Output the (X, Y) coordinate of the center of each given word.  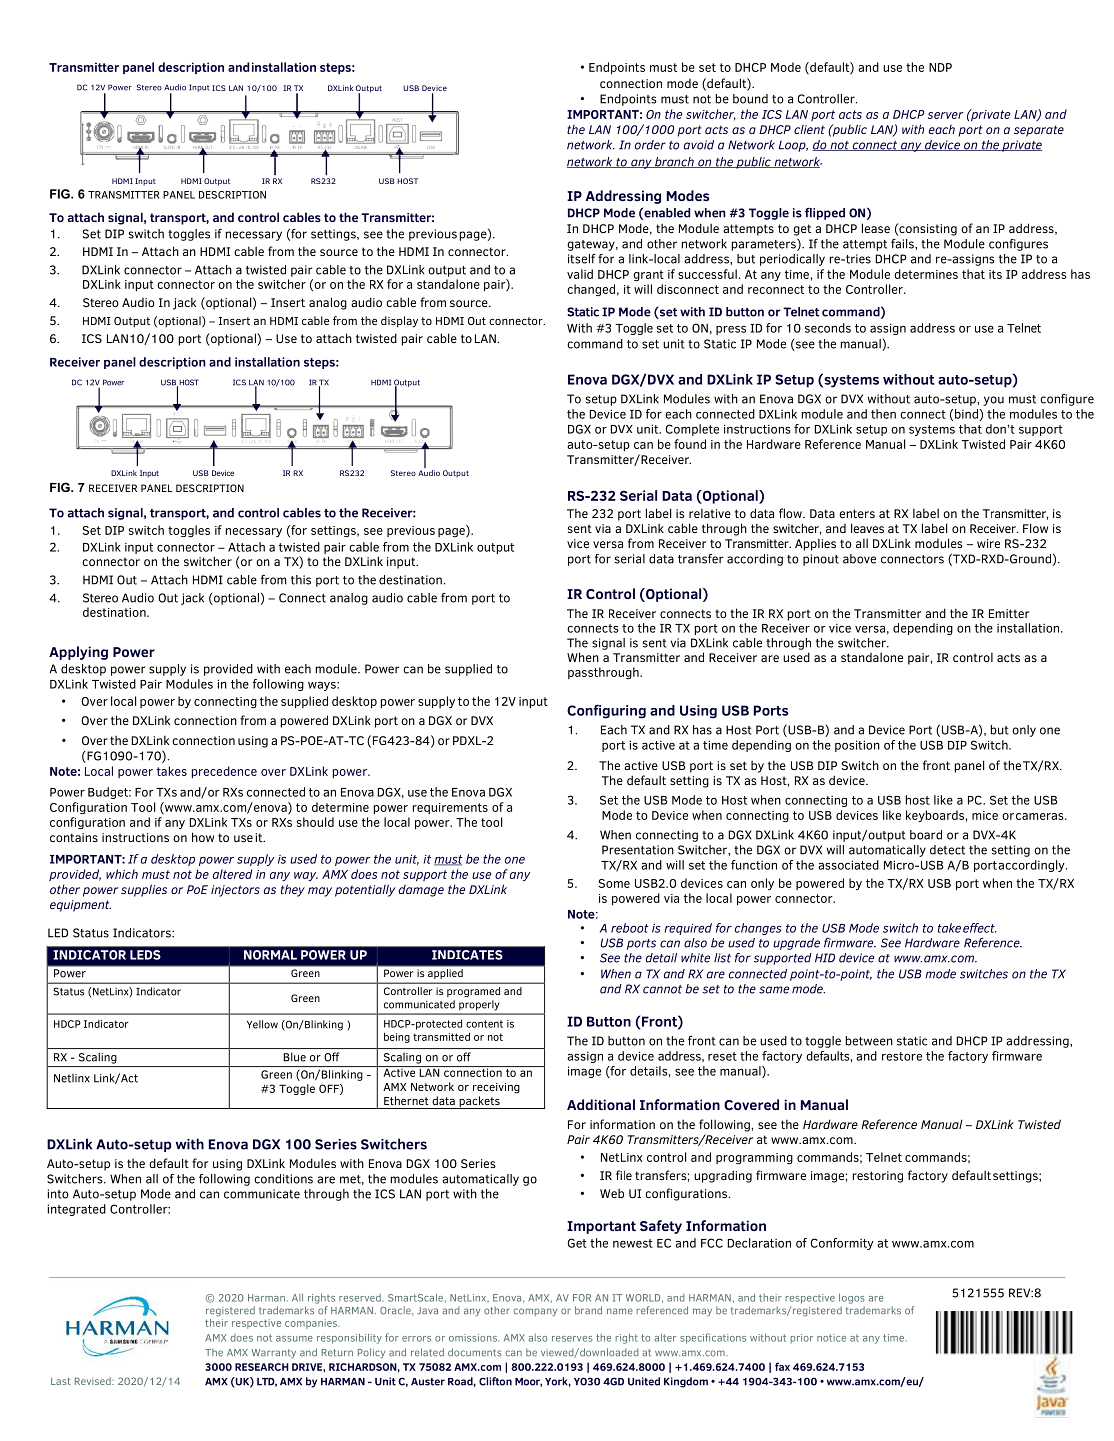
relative (710, 513)
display (399, 322)
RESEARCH (262, 1367)
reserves (572, 1339)
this (301, 580)
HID (825, 958)
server (946, 115)
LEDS (145, 955)
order (650, 145)
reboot (629, 928)
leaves (867, 528)
